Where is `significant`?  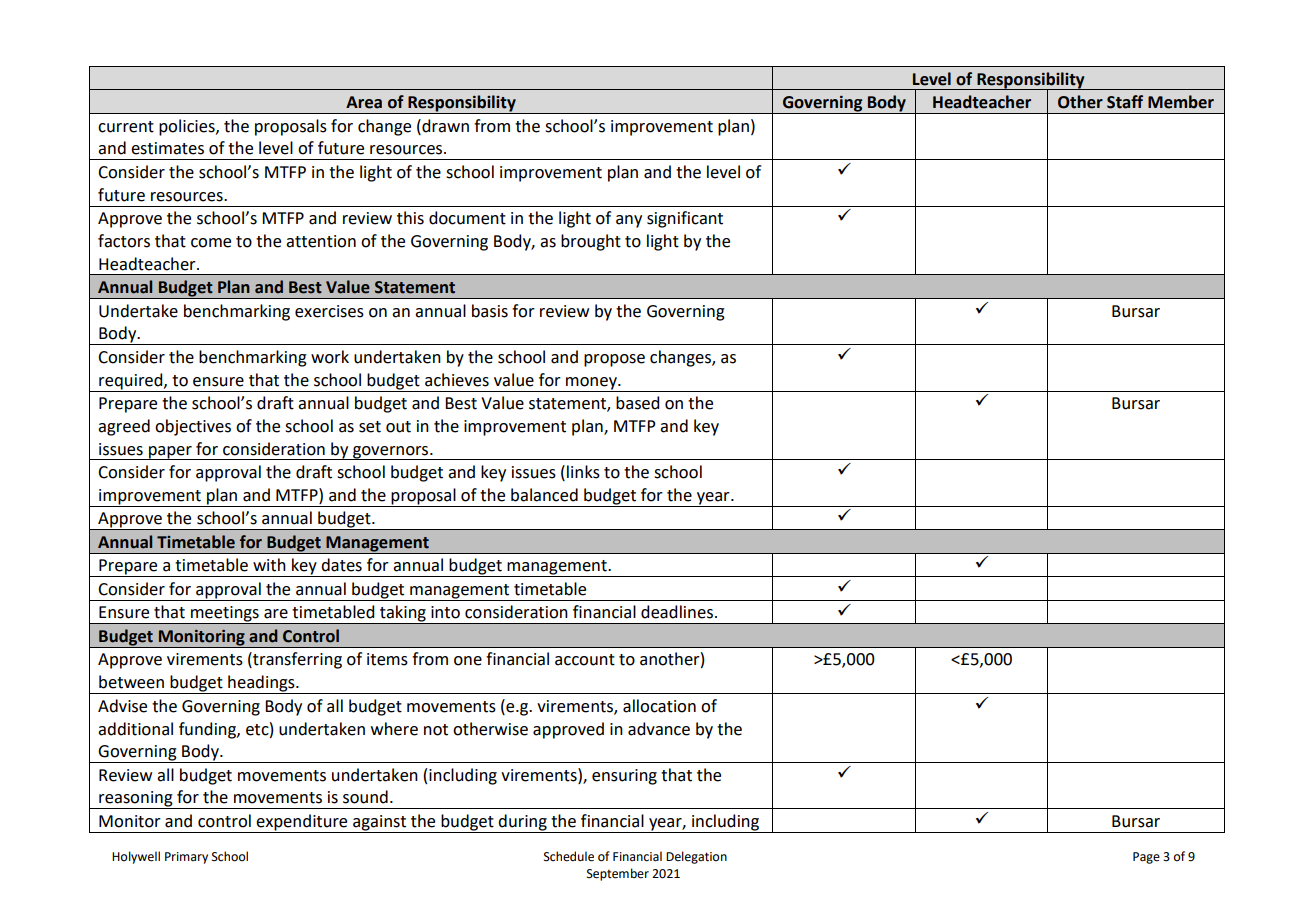
significant is located at coordinates (685, 219).
